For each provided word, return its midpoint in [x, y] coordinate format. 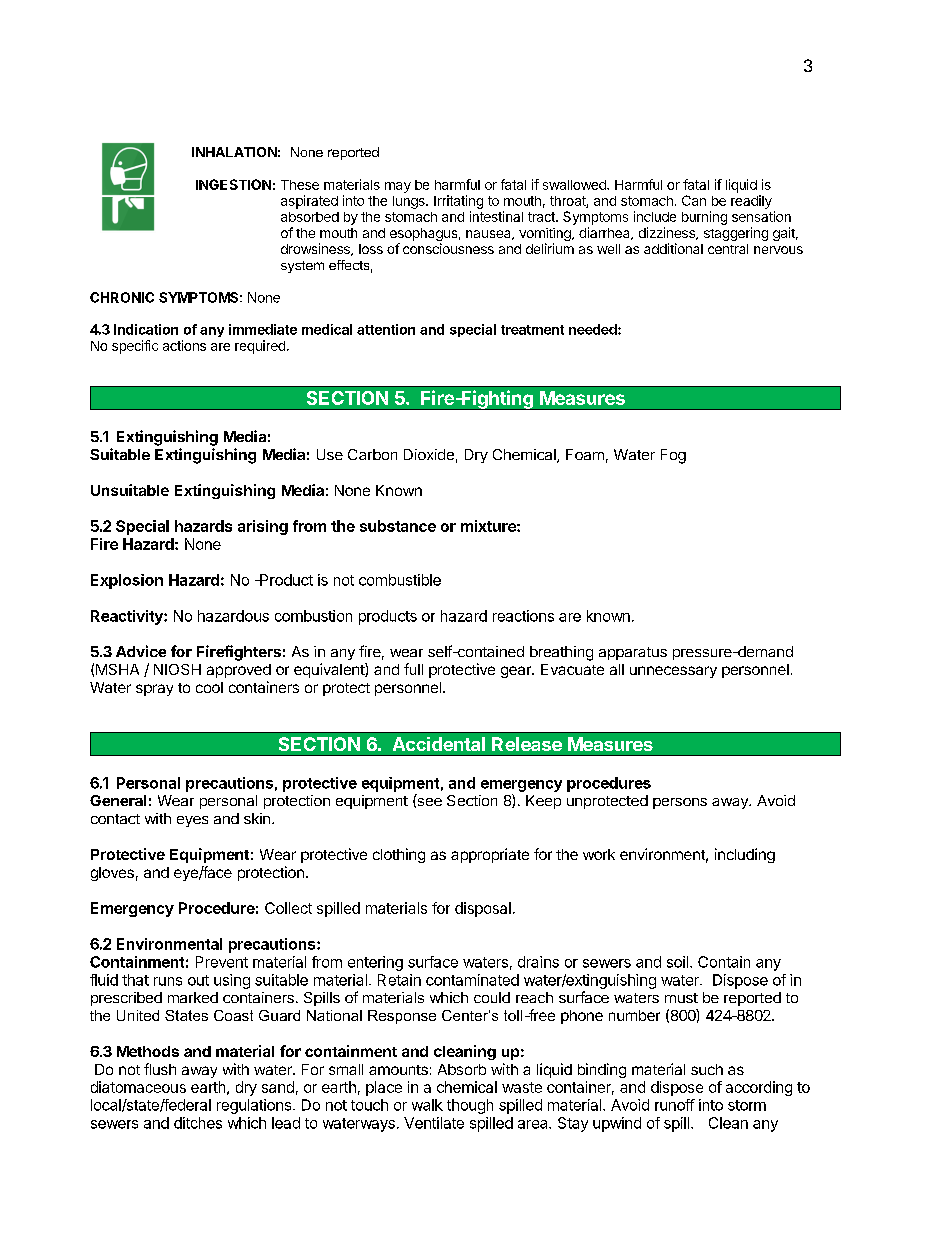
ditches [198, 1123]
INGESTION [233, 184]
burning [704, 218]
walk [427, 1105]
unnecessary [673, 672]
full [413, 669]
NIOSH [177, 669]
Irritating [458, 202]
